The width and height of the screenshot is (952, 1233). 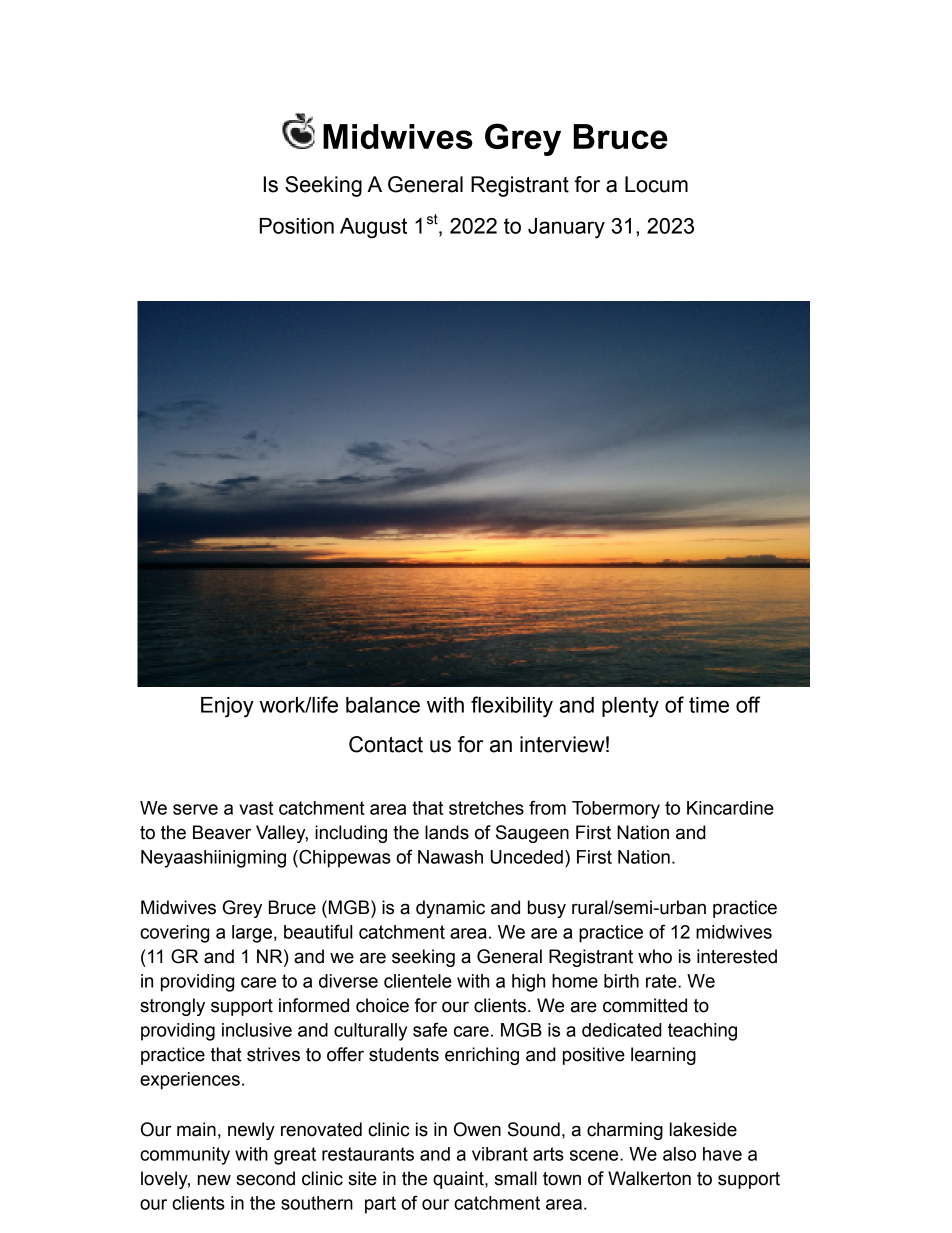 What do you see at coordinates (227, 707) in the screenshot?
I see `Enjoy` at bounding box center [227, 707].
